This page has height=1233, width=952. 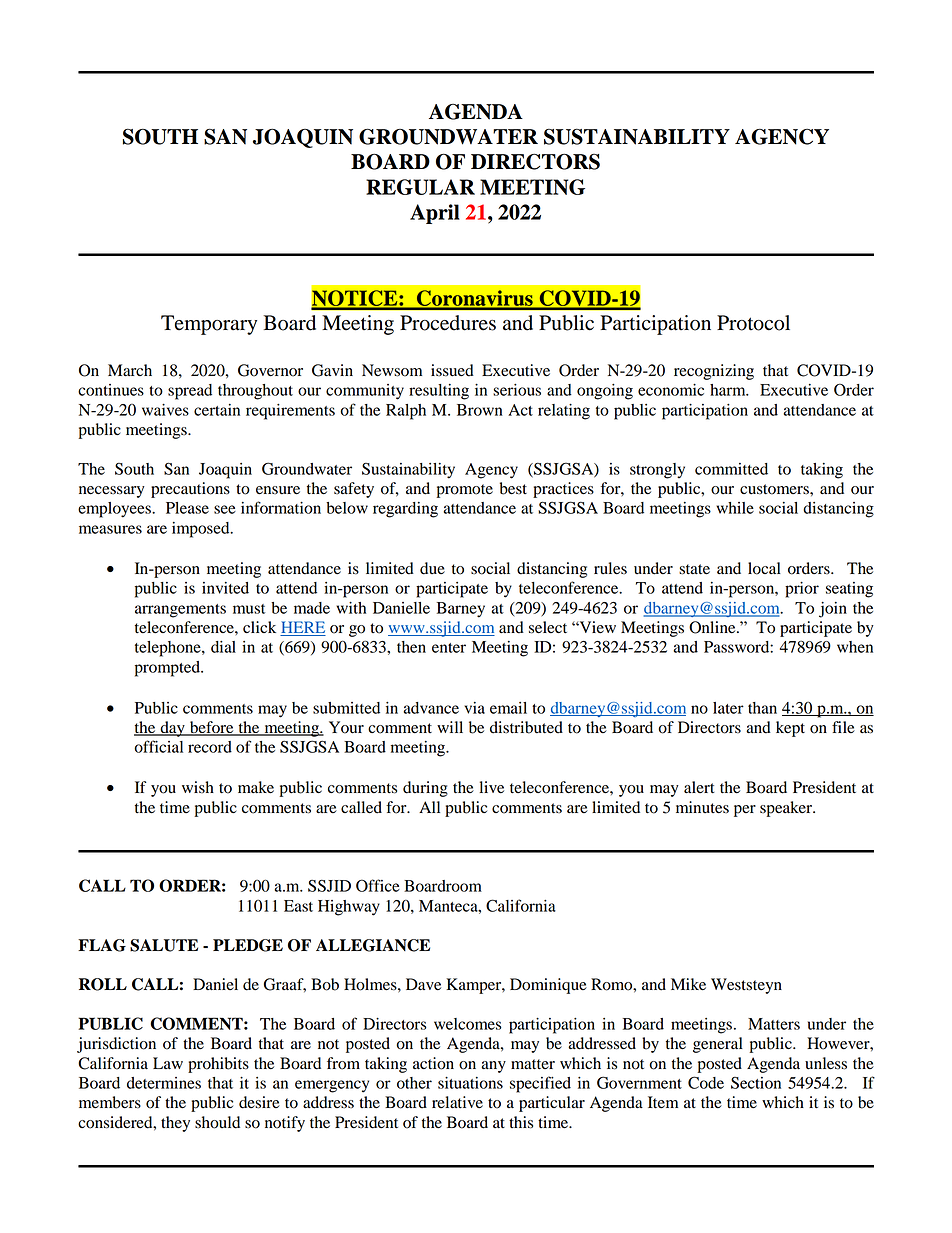 What do you see at coordinates (209, 325) in the page?
I see `Temporary` at bounding box center [209, 325].
